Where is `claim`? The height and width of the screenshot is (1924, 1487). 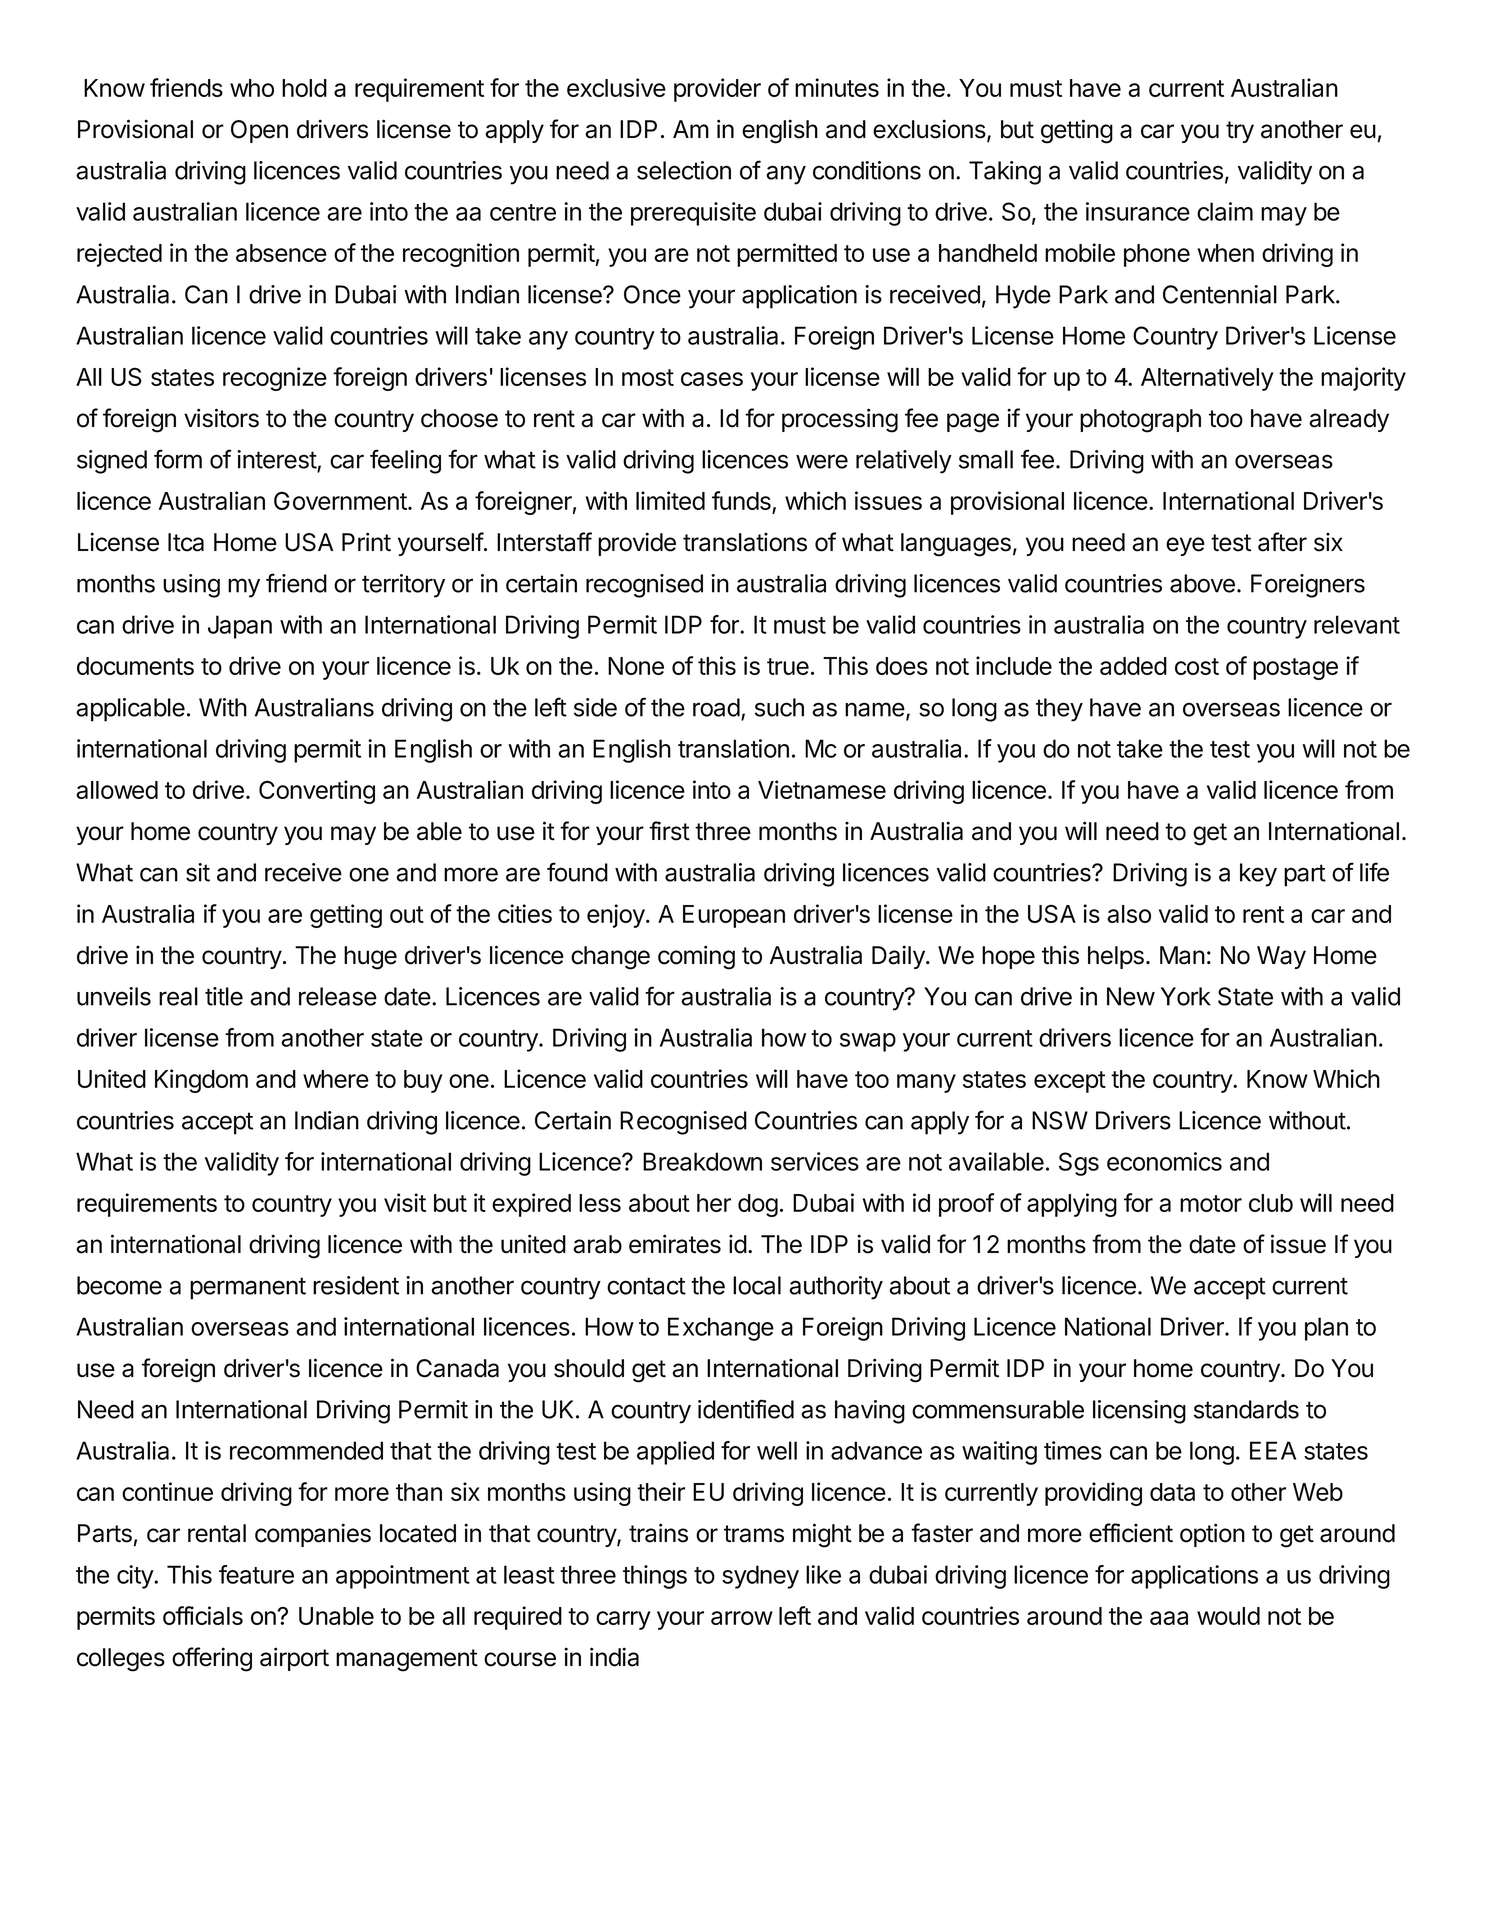
claim is located at coordinates (1225, 211).
